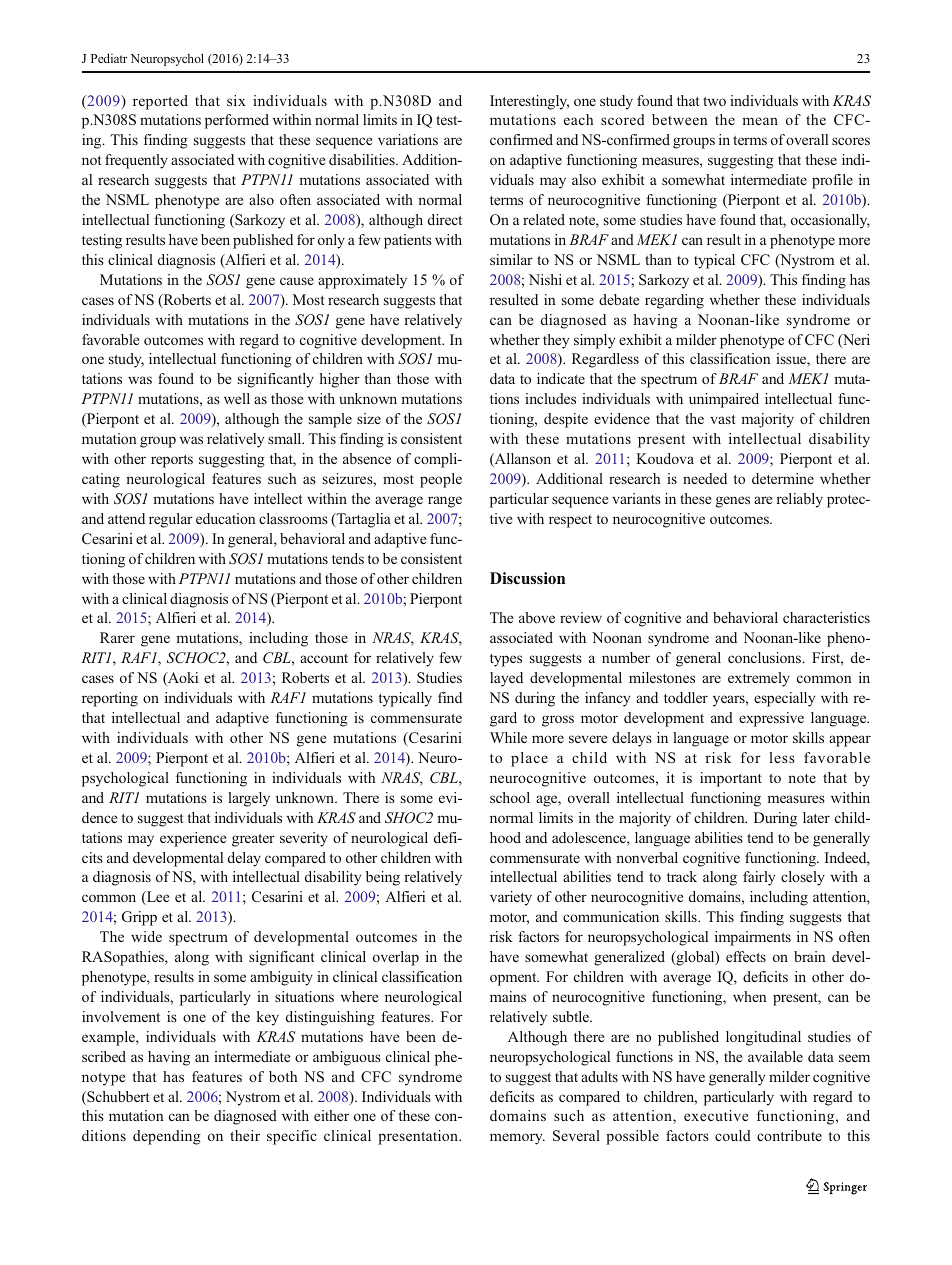 The image size is (952, 1265). What do you see at coordinates (237, 398) in the screenshot?
I see `well` at bounding box center [237, 398].
